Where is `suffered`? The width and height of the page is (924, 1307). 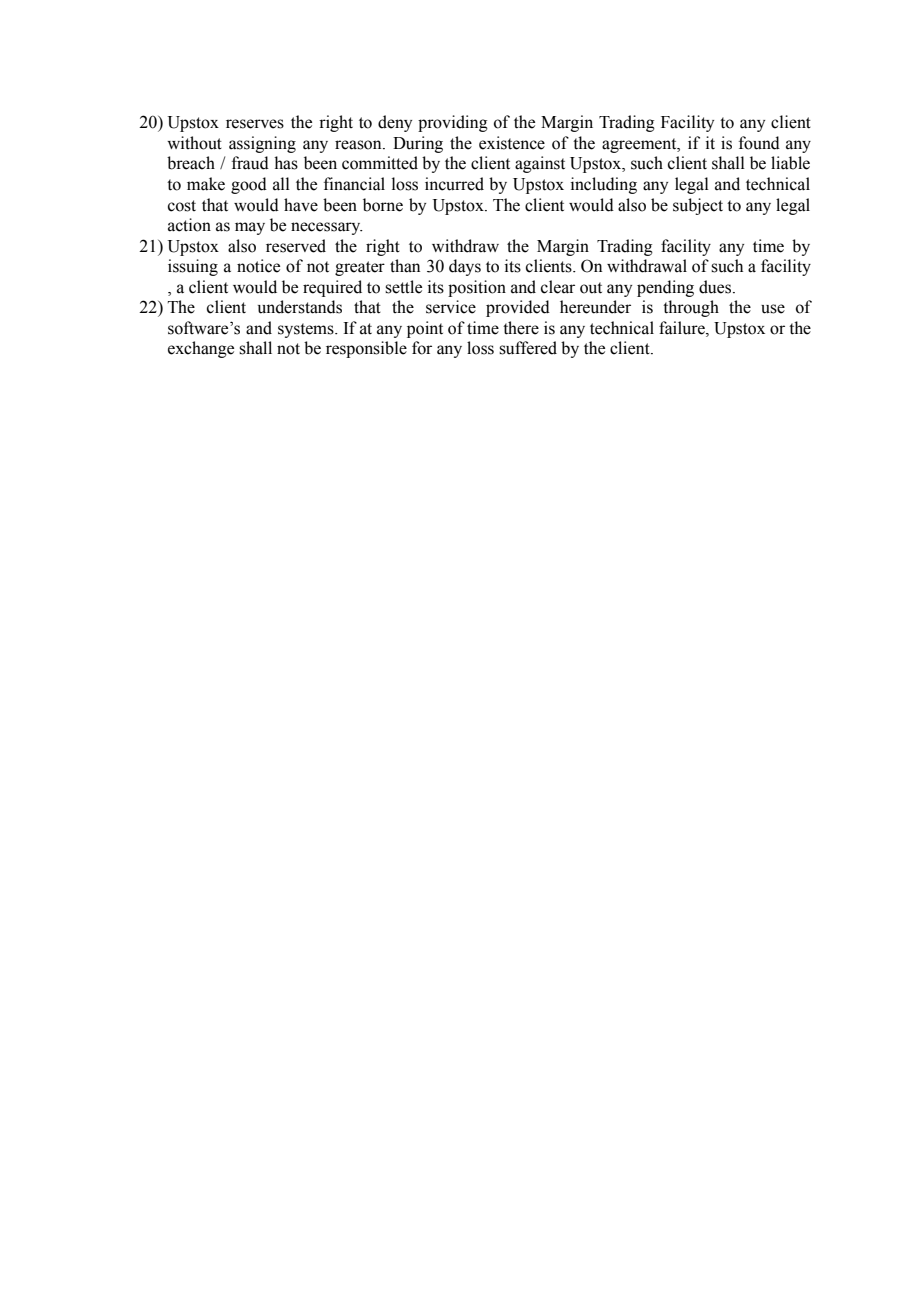
suffered is located at coordinates (528, 348).
